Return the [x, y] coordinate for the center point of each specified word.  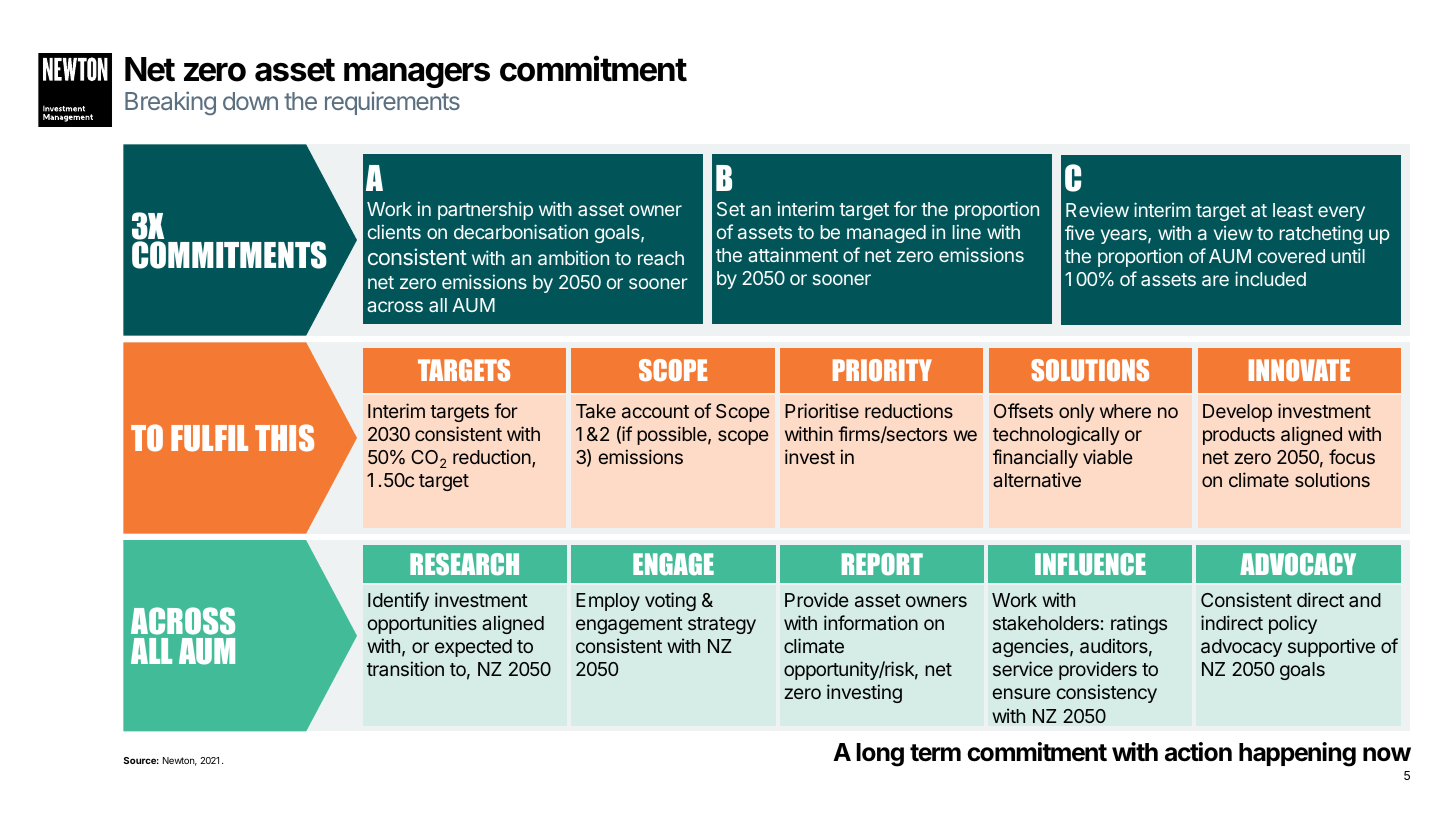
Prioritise [822, 410]
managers [417, 75]
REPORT [882, 564]
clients [394, 231]
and [1365, 600]
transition [405, 668]
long [880, 755]
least [1293, 210]
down [250, 101]
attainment [793, 254]
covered [1291, 256]
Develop [1237, 413]
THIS [284, 438]
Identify [398, 601]
